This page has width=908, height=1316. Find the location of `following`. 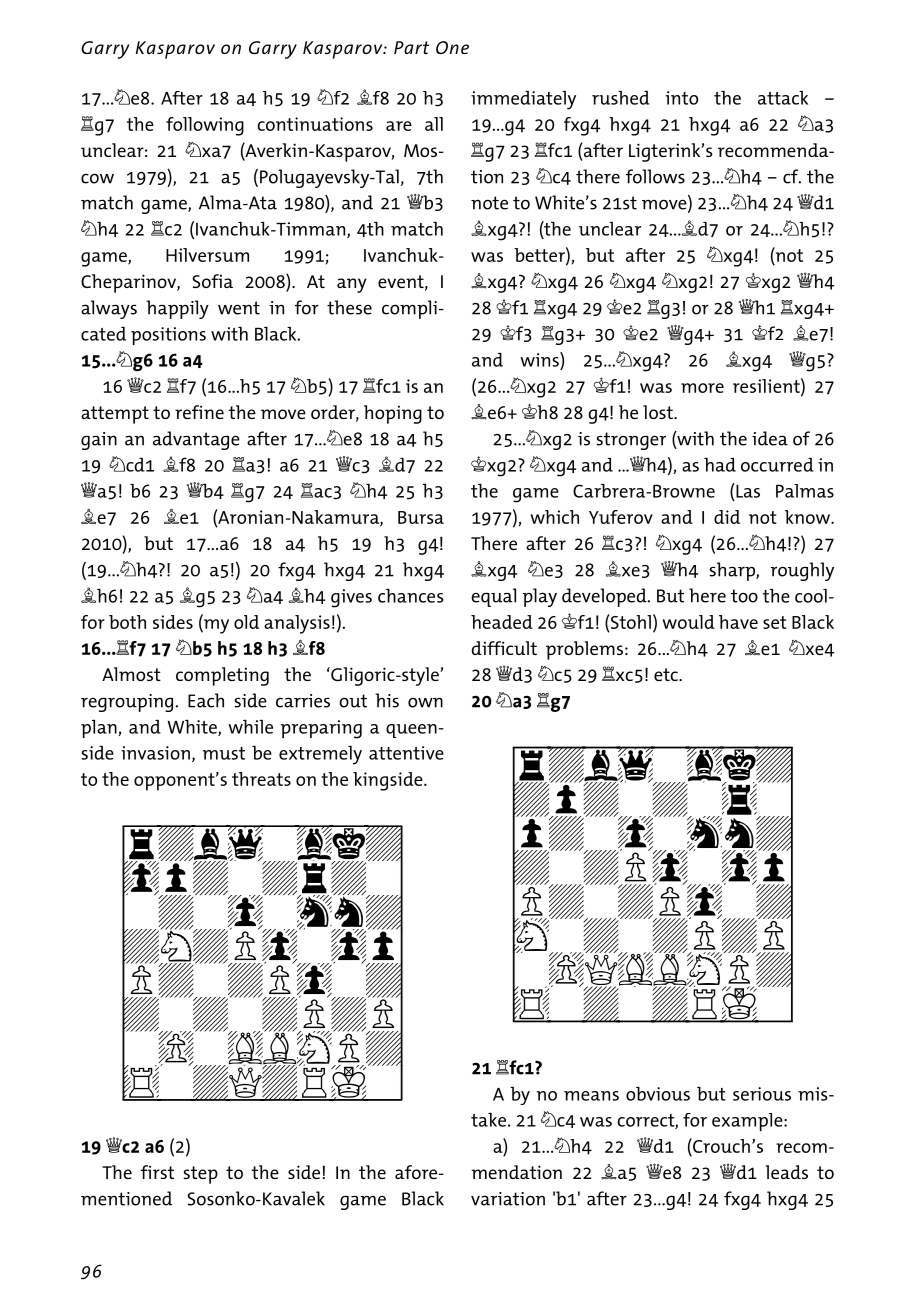

following is located at coordinates (205, 126).
